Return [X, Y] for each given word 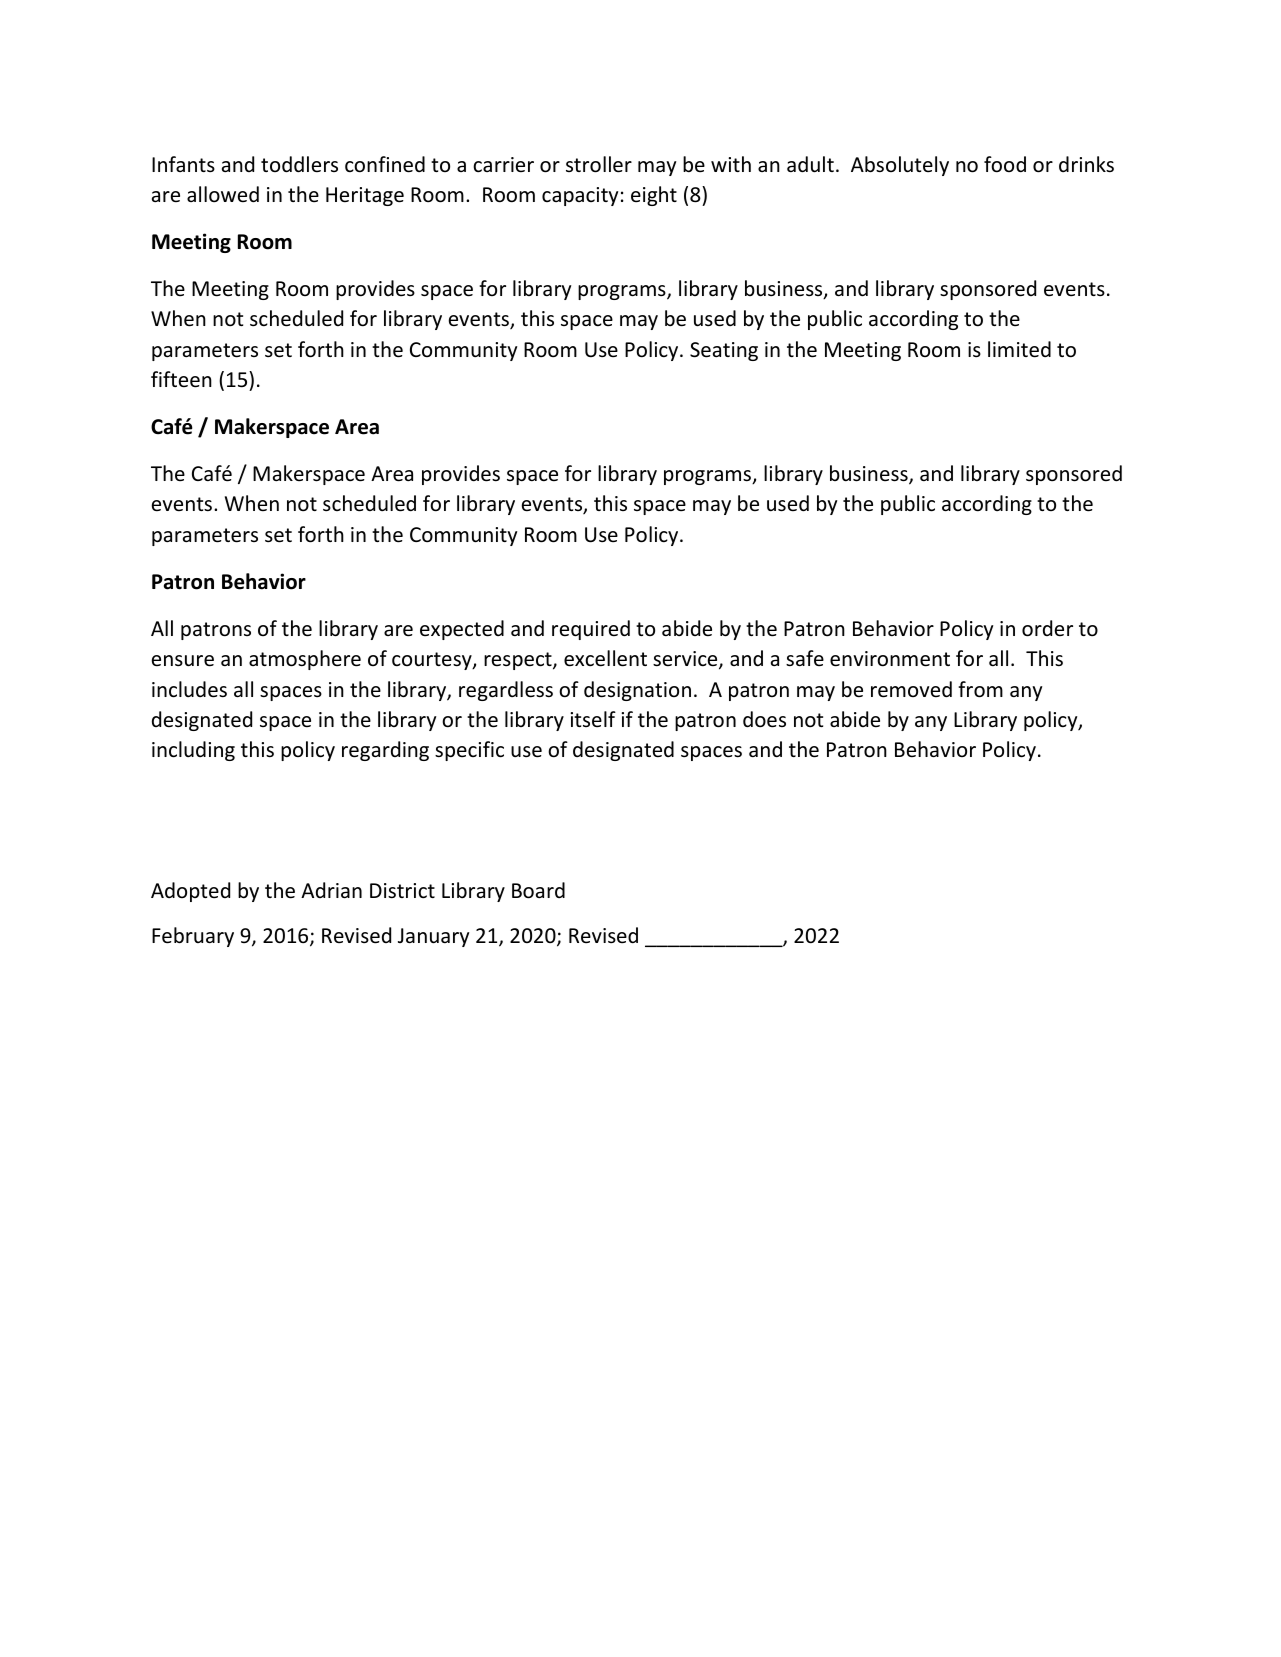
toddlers [299, 164]
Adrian [331, 890]
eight [654, 196]
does [764, 719]
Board [538, 890]
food [1005, 164]
